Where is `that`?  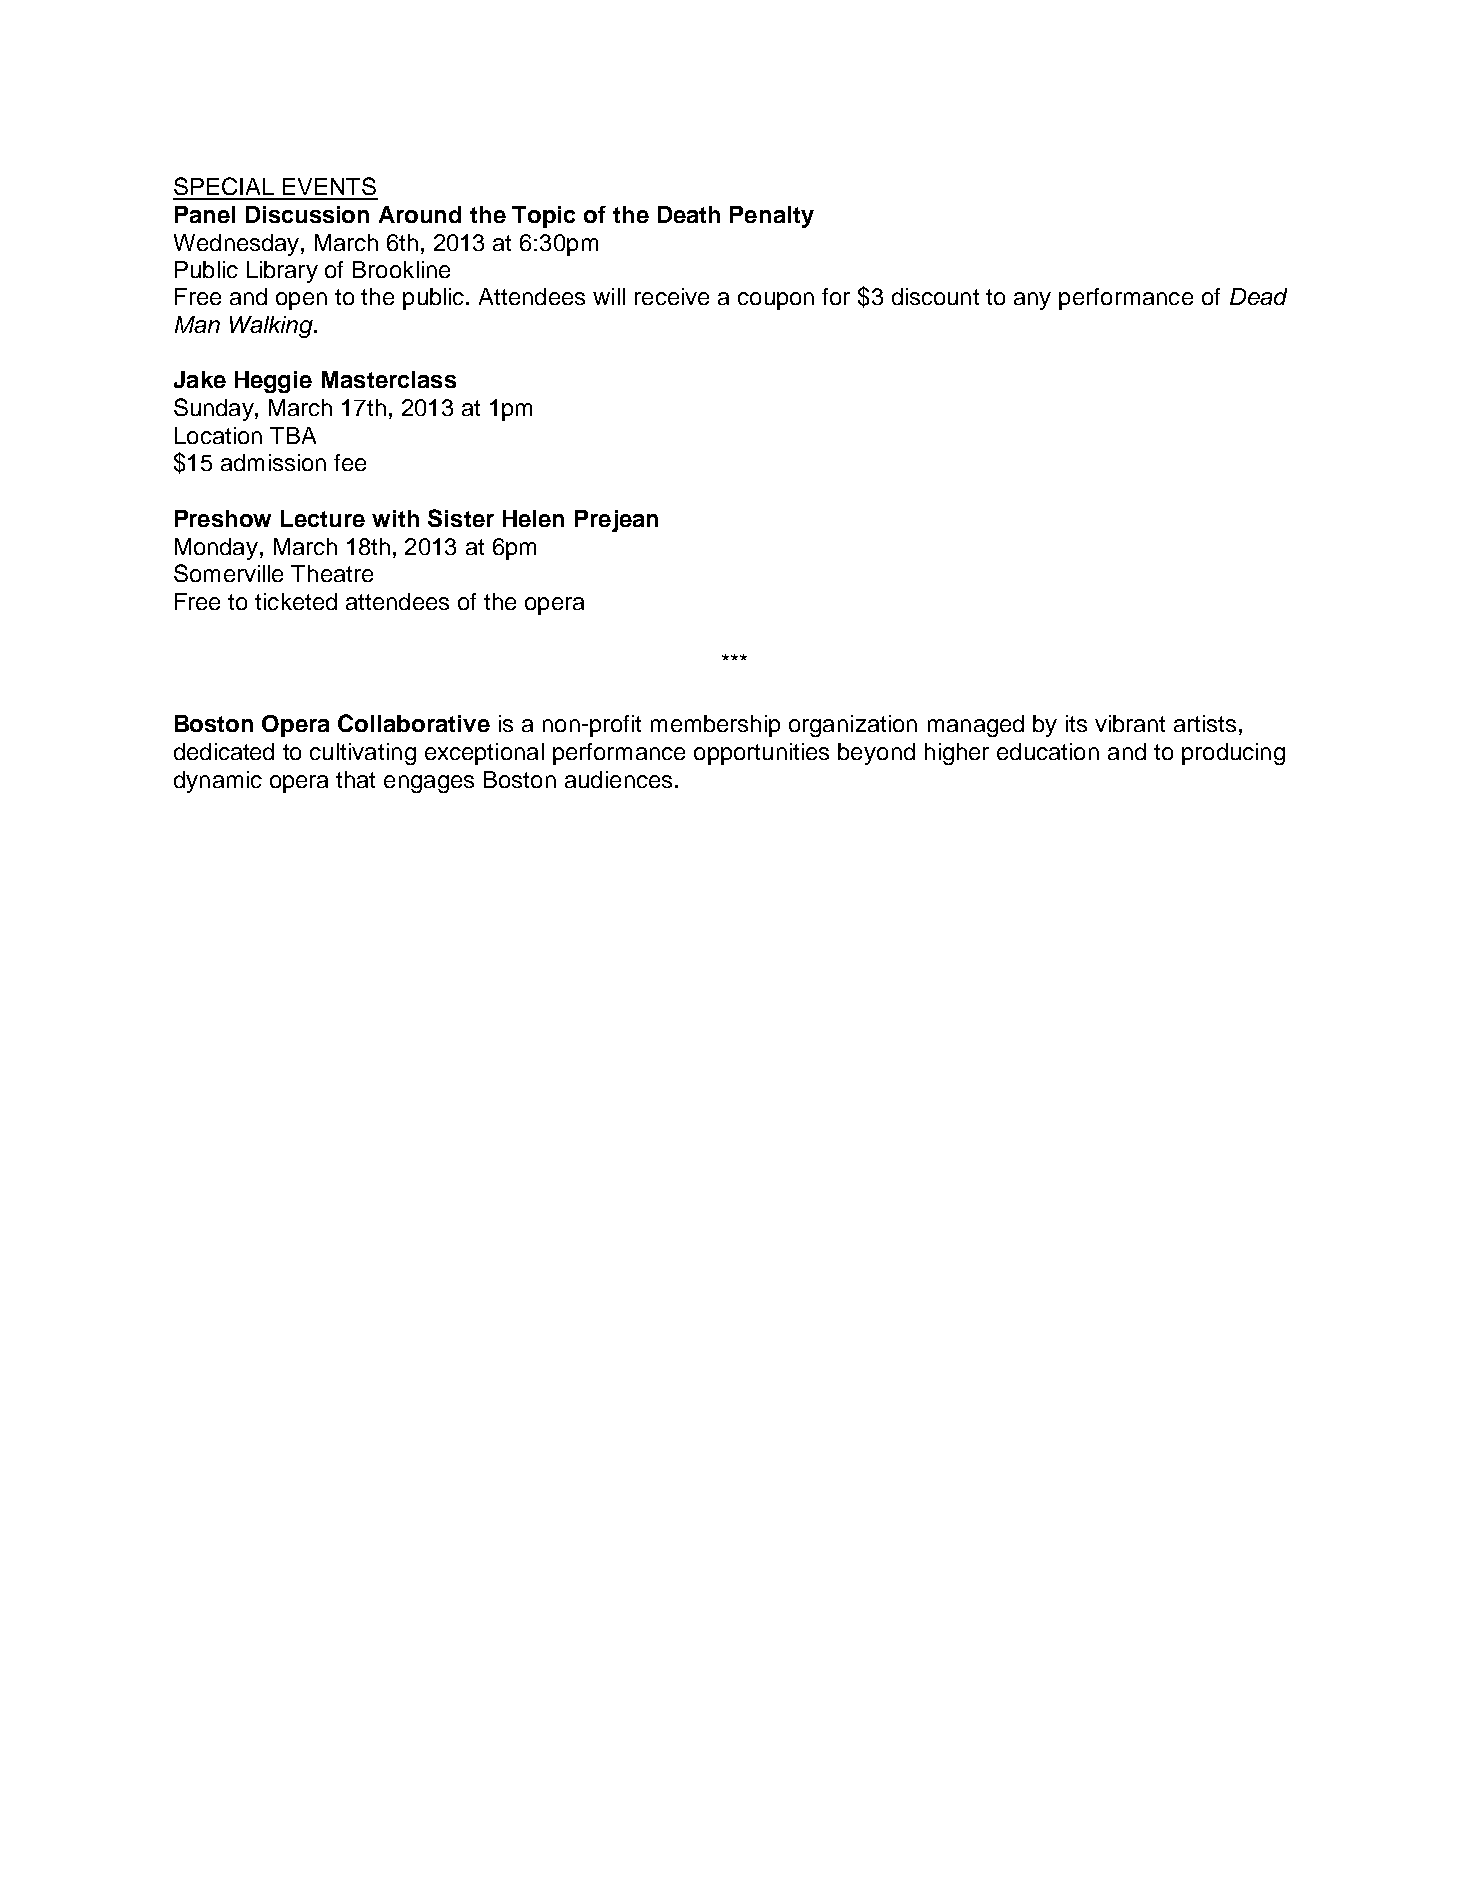 that is located at coordinates (355, 779).
